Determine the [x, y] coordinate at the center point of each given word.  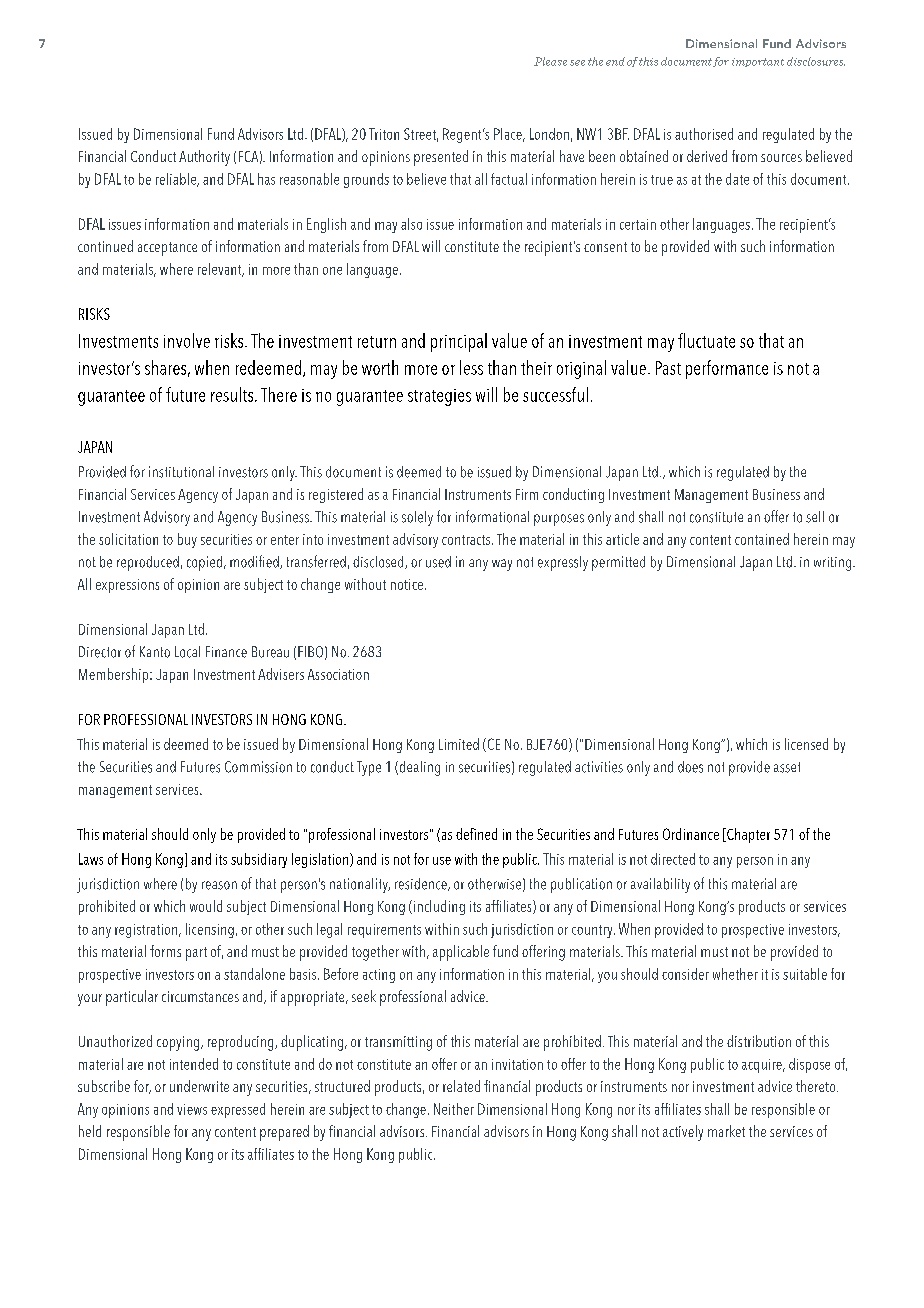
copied [204, 563]
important [758, 62]
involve [187, 340]
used [438, 562]
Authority [204, 158]
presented [441, 158]
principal [459, 342]
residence [422, 884]
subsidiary [259, 860]
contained [762, 539]
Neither [454, 1109]
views [192, 1109]
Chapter [747, 835]
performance [727, 369]
